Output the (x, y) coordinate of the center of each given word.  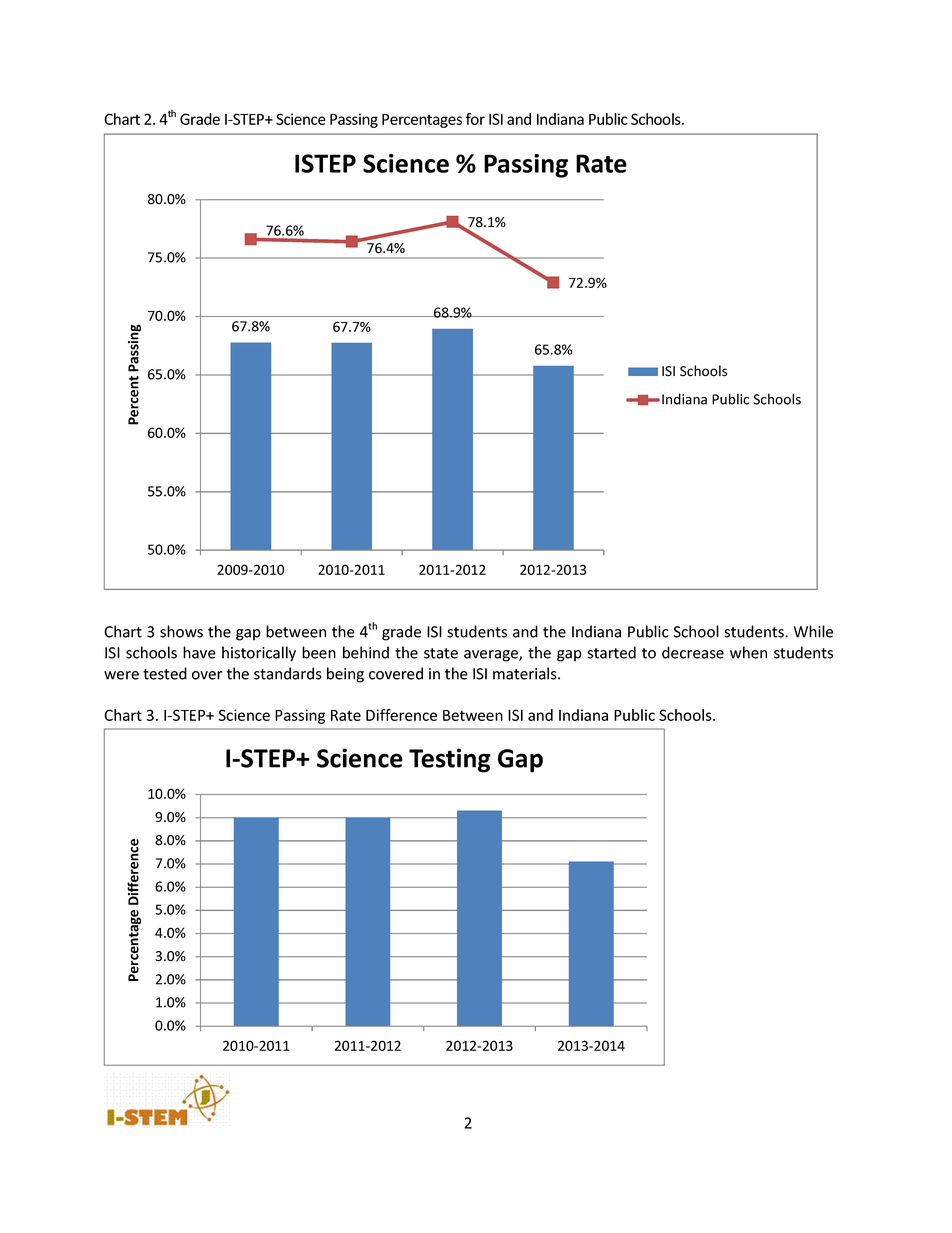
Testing (450, 760)
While (813, 631)
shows (181, 631)
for (475, 119)
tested (165, 673)
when (748, 652)
